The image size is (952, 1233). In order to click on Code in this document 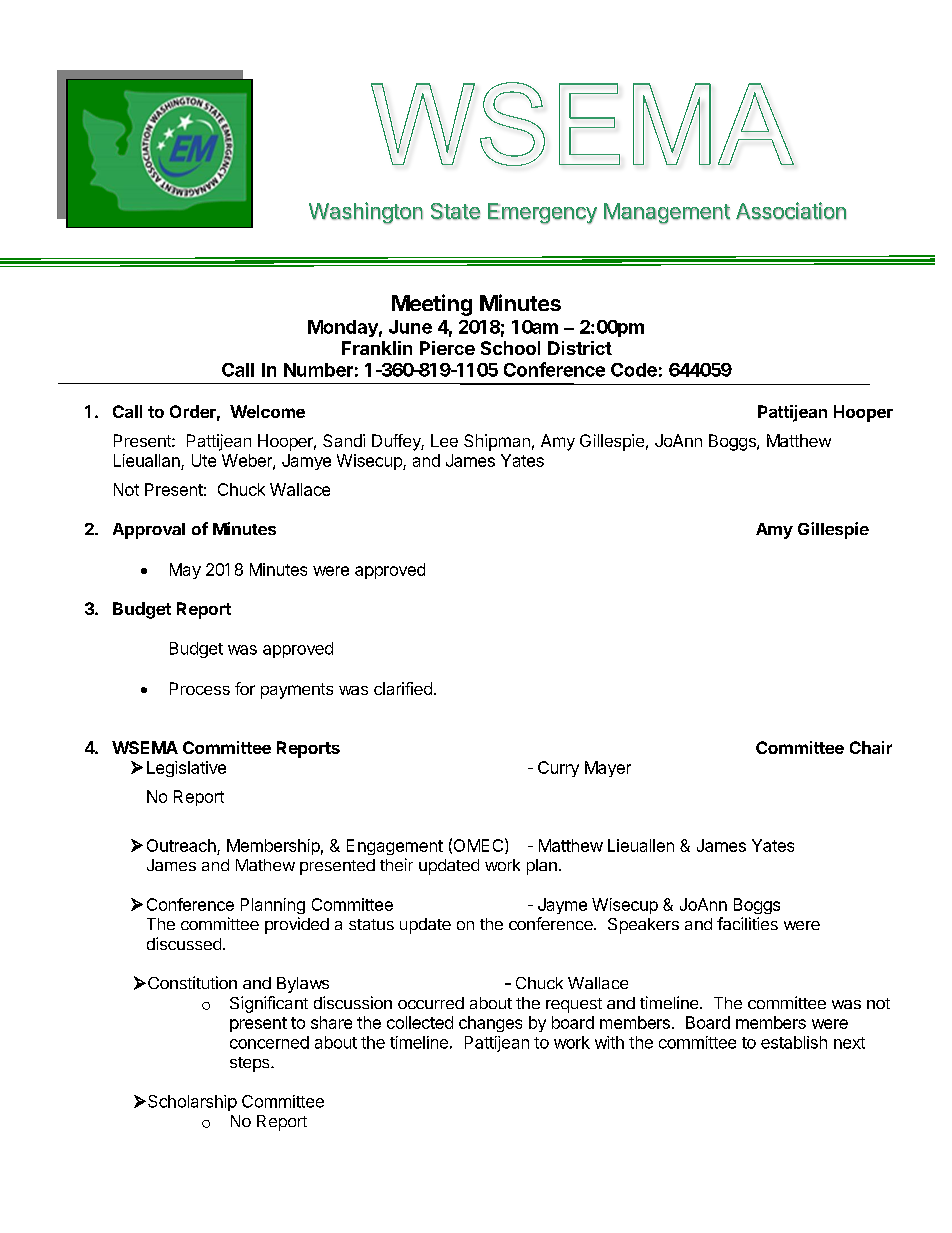, I will do `click(634, 370)`.
